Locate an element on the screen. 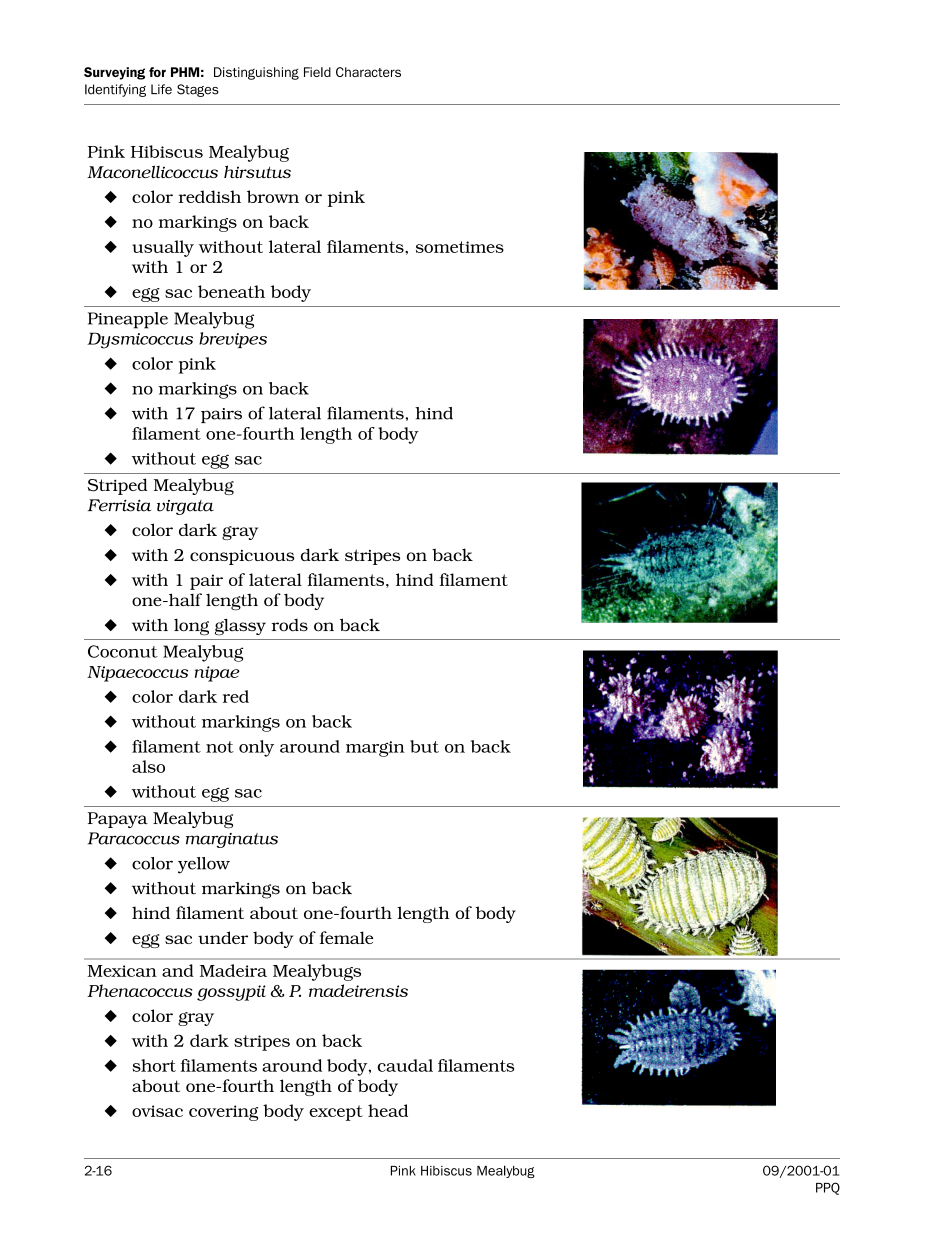 This screenshot has width=952, height=1233. Distinguishing is located at coordinates (256, 73).
